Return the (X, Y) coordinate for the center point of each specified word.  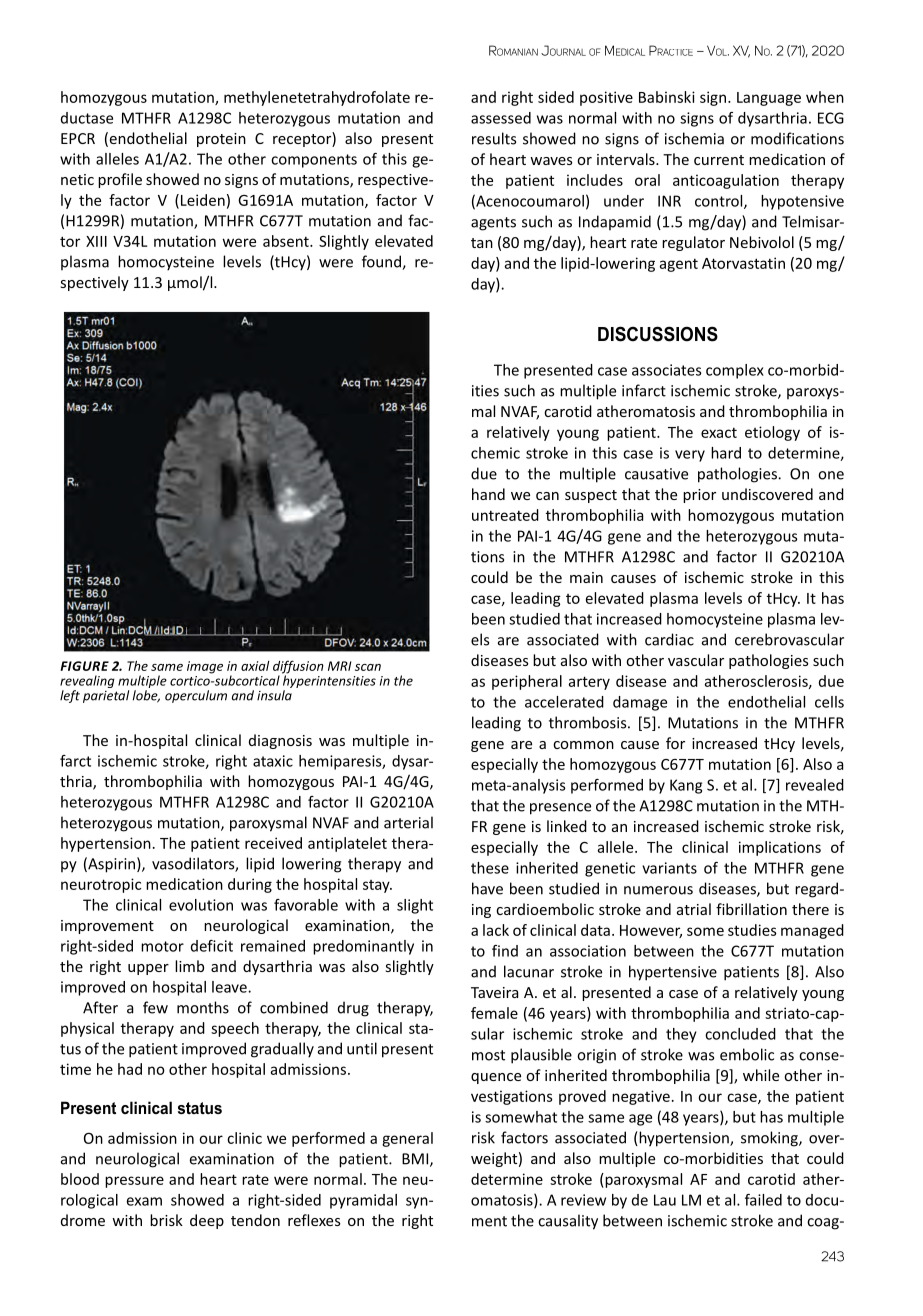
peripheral (527, 682)
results (494, 138)
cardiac (669, 639)
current (719, 160)
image (205, 667)
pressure (134, 1182)
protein (221, 140)
